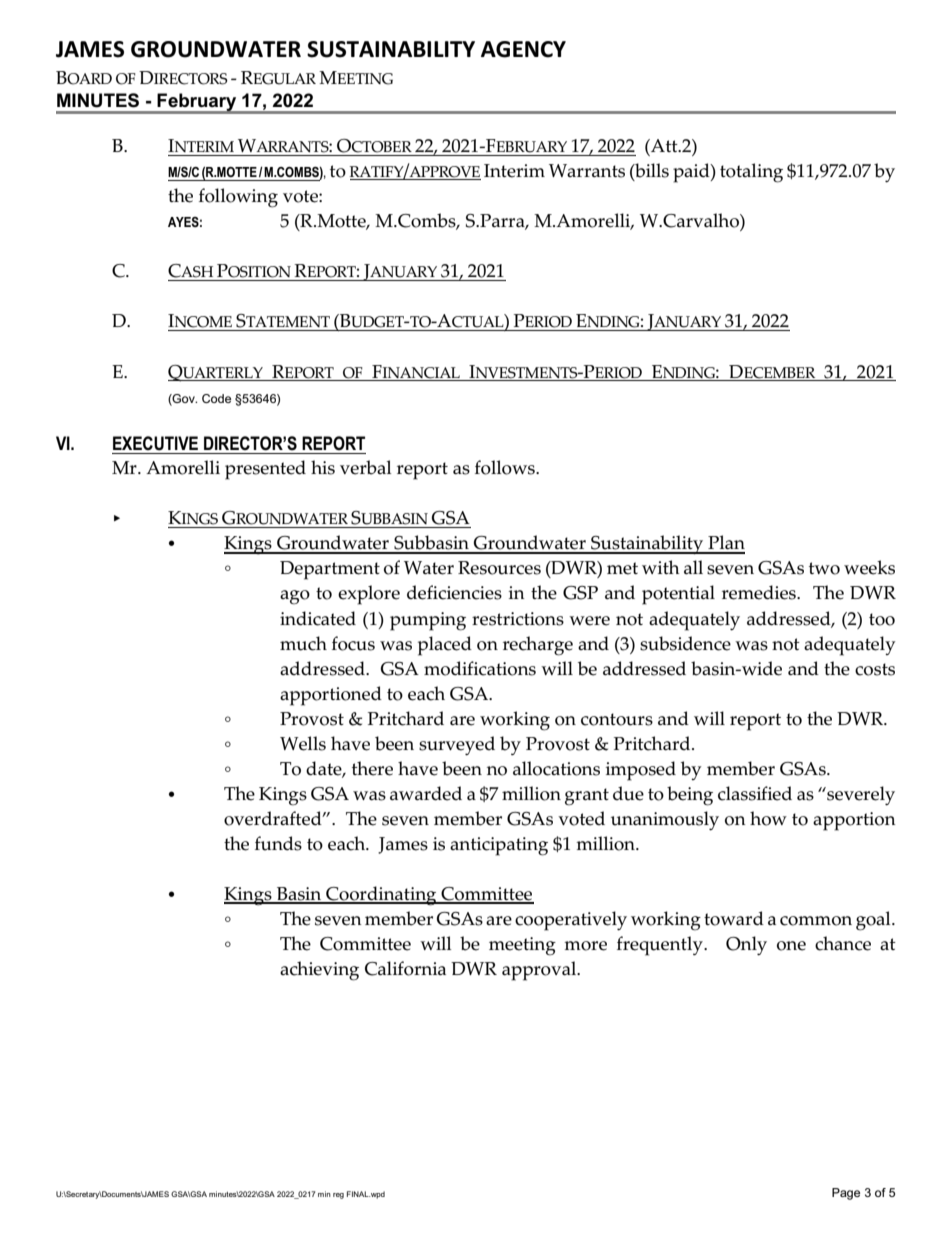 The image size is (952, 1233). I want to click on common, so click(816, 921).
